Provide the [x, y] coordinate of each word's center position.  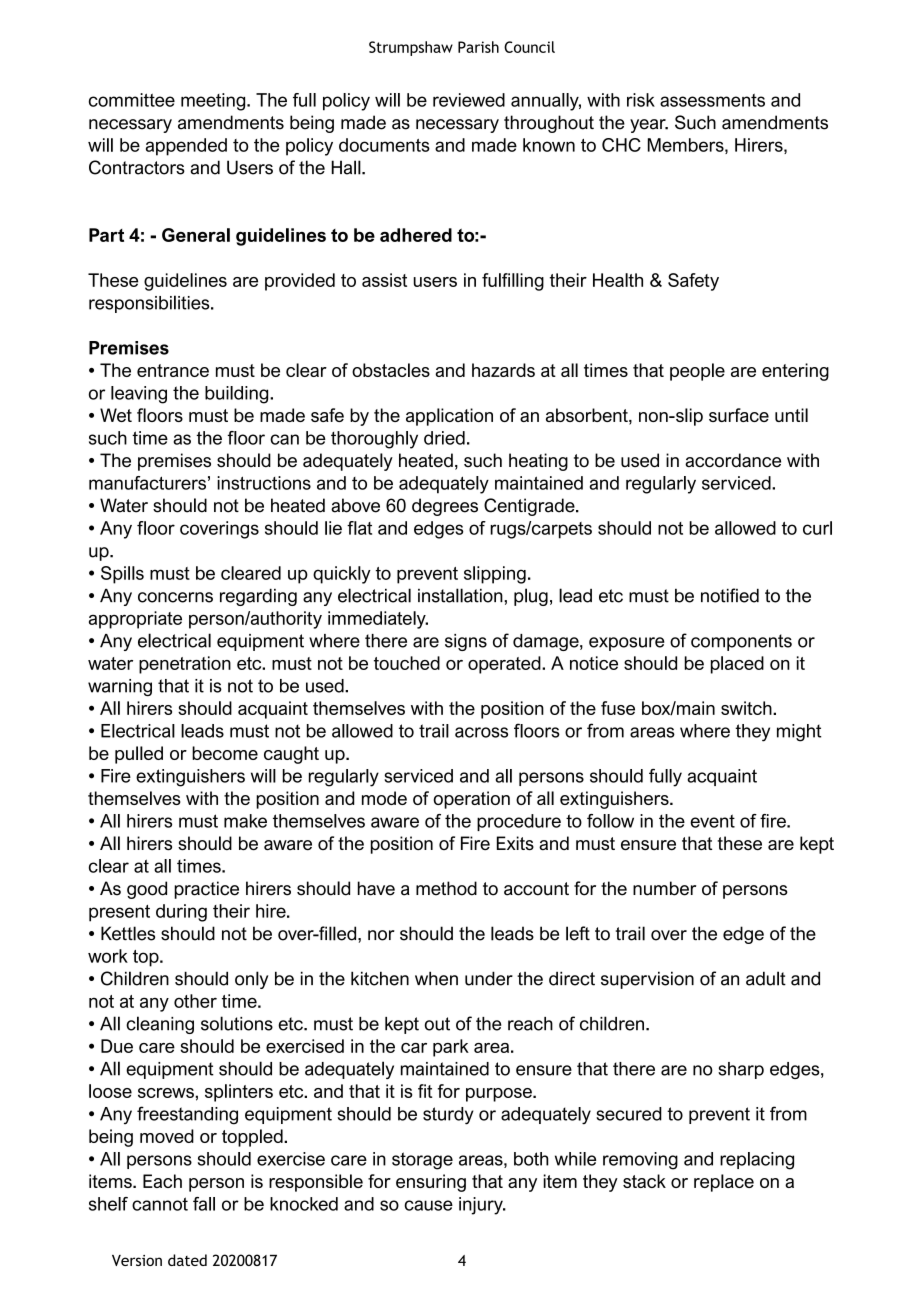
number [664, 888]
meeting [214, 102]
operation [471, 800]
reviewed [469, 100]
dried [444, 438]
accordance [733, 460]
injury [482, 1206]
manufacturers [147, 483]
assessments [712, 100]
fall [204, 1204]
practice [206, 890]
